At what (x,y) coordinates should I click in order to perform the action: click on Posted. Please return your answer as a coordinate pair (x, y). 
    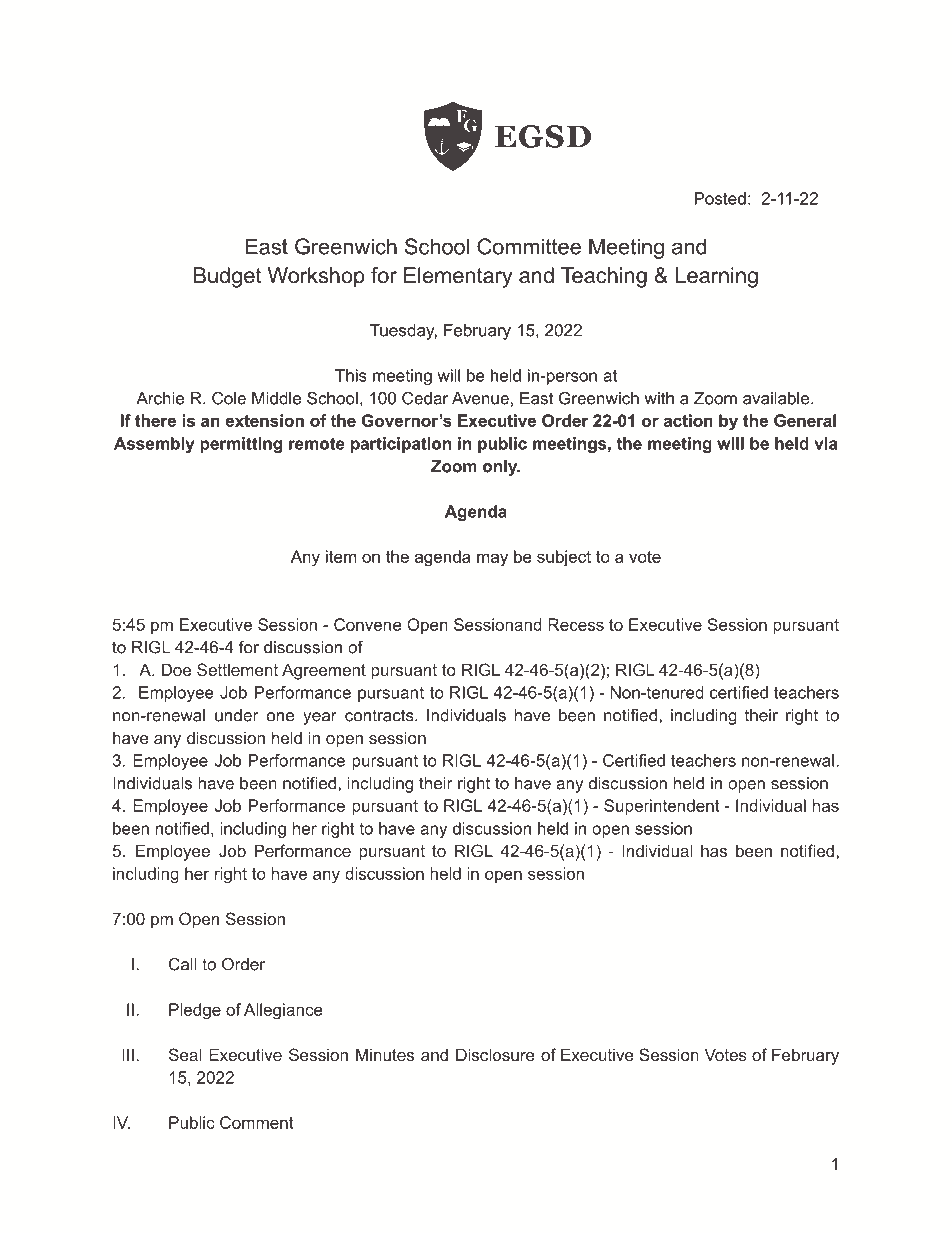
    Looking at the image, I should click on (720, 198).
